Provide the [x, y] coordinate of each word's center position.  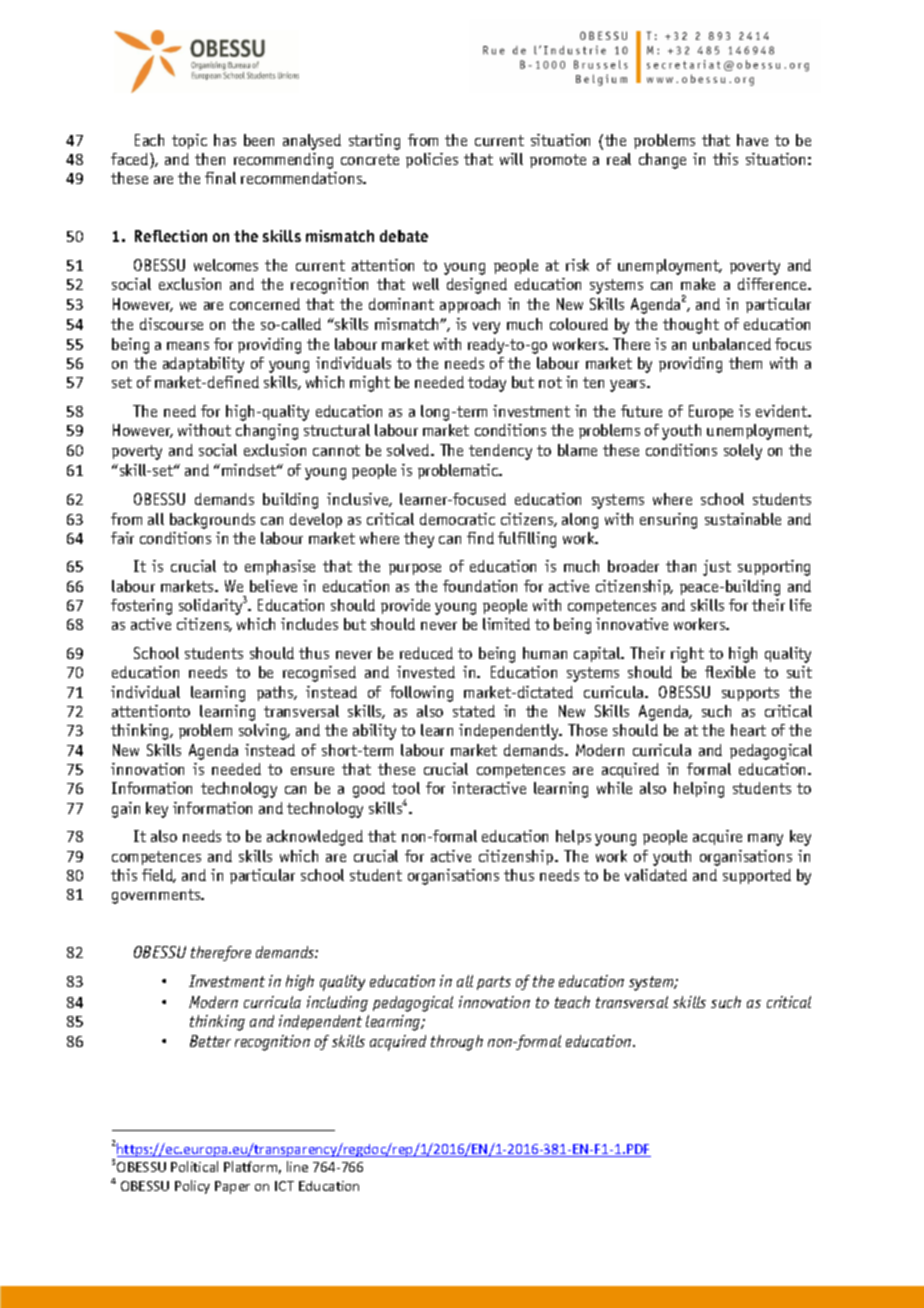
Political [194, 1166]
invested [426, 672]
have [752, 140]
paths [276, 693]
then [210, 159]
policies [432, 160]
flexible [730, 672]
